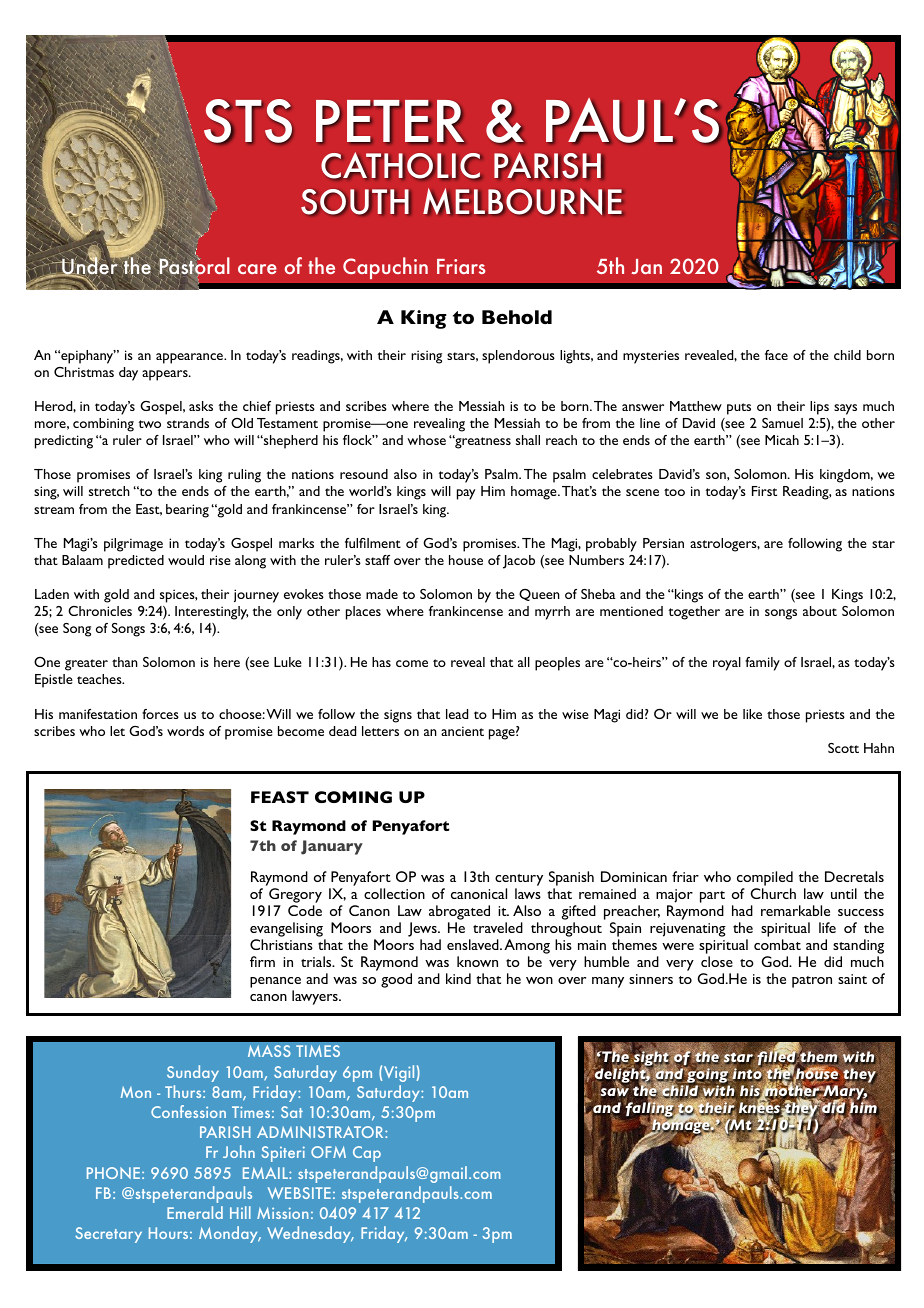  Describe the element at coordinates (466, 494) in the document. I see `pay` at that location.
